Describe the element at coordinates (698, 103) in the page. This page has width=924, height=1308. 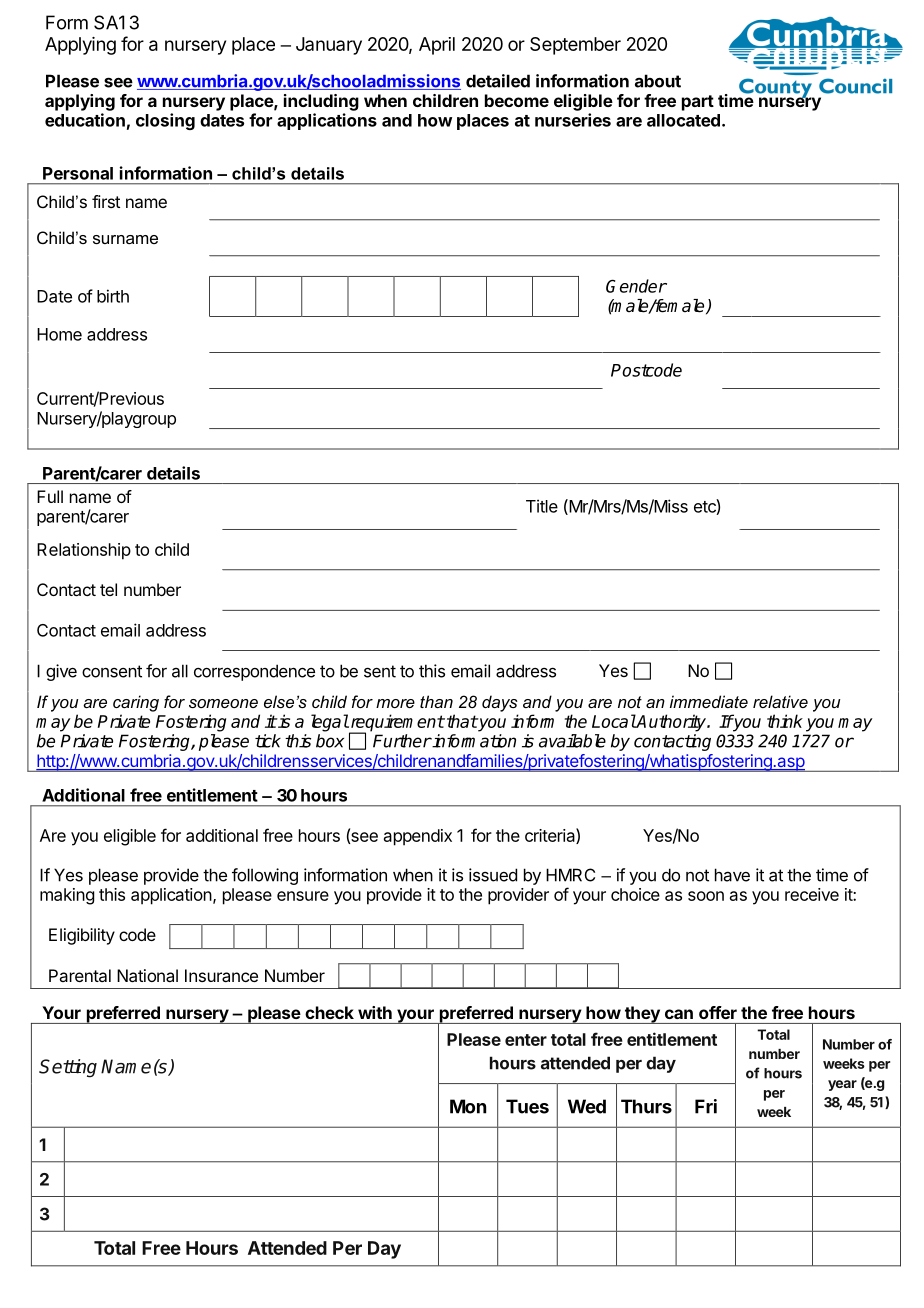
I see `part` at that location.
